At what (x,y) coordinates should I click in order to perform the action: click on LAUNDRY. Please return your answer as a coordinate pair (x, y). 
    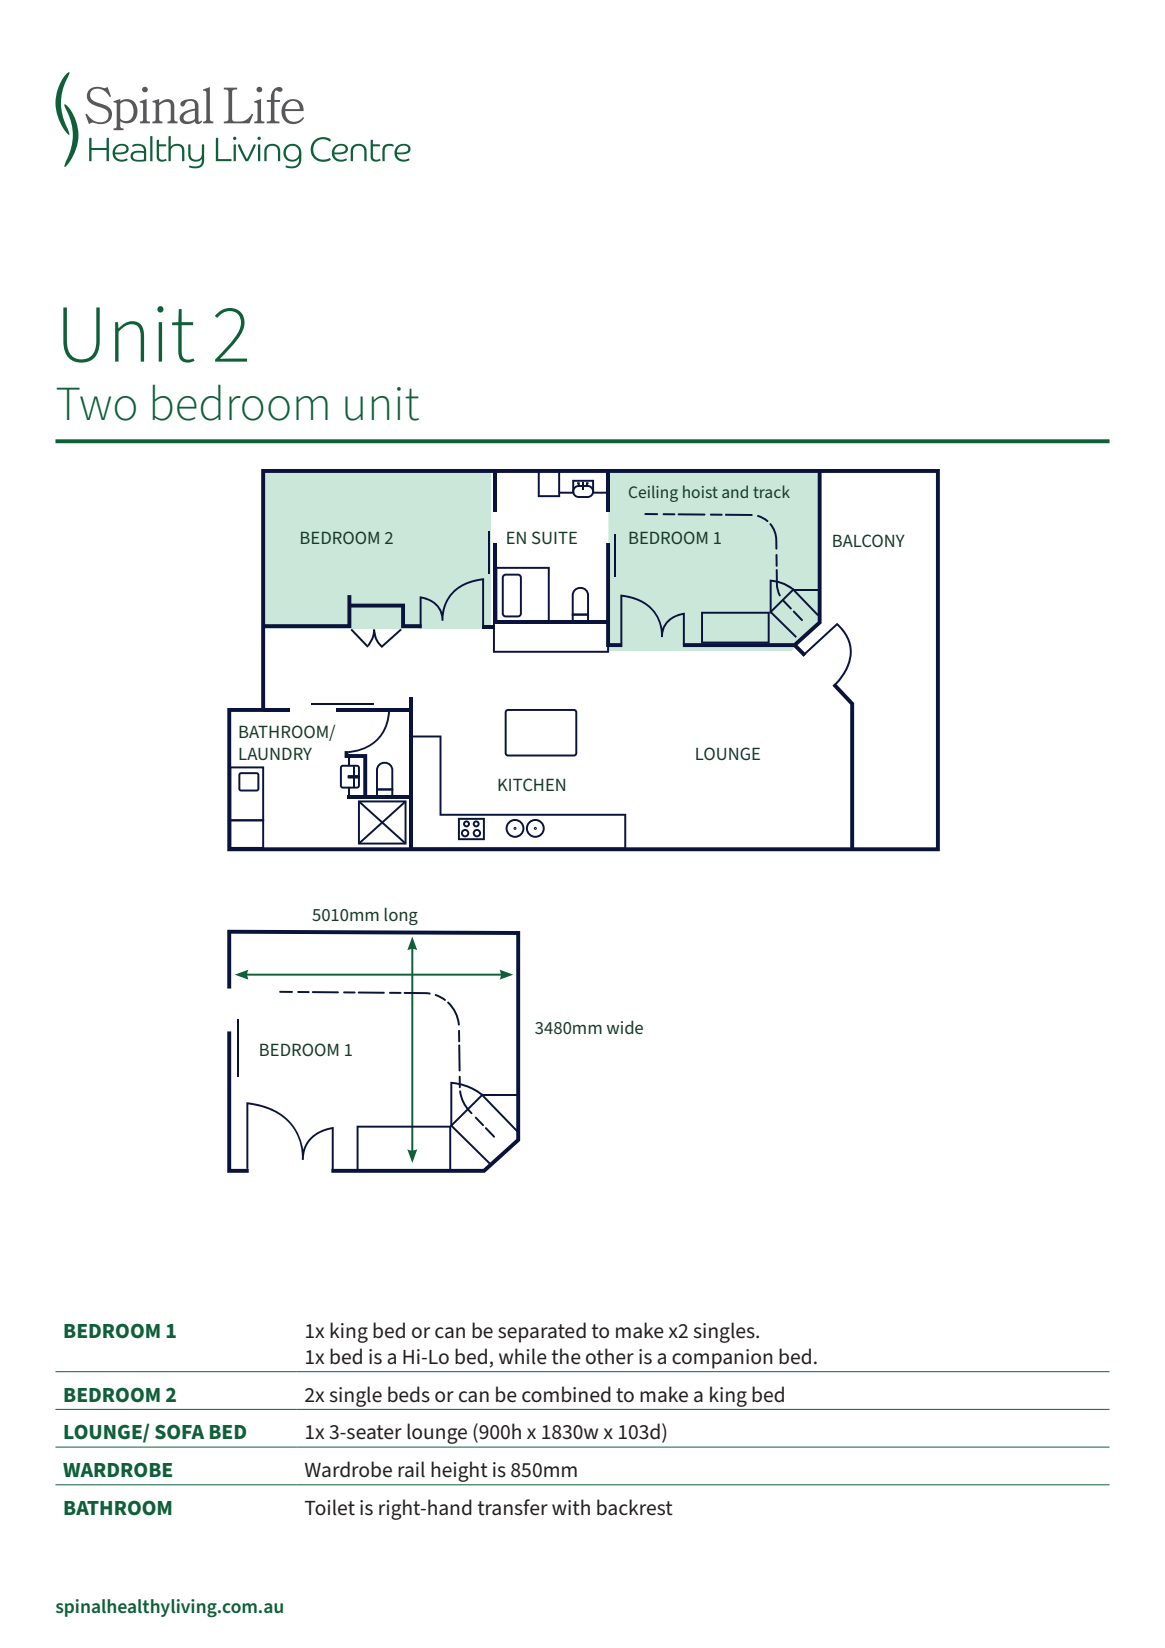
    Looking at the image, I should click on (275, 753).
